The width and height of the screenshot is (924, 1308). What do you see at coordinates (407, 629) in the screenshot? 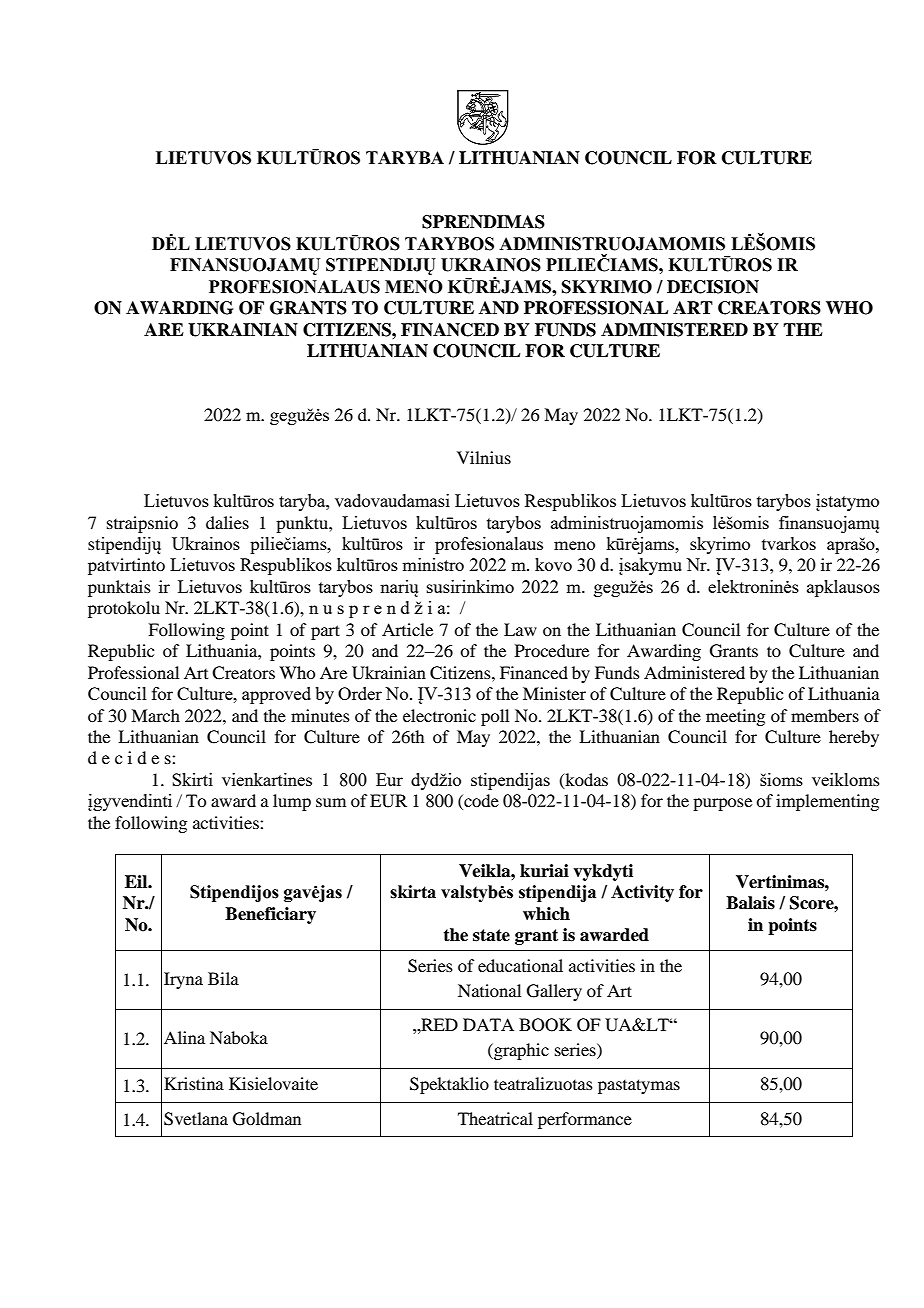
I see `Article` at bounding box center [407, 629].
